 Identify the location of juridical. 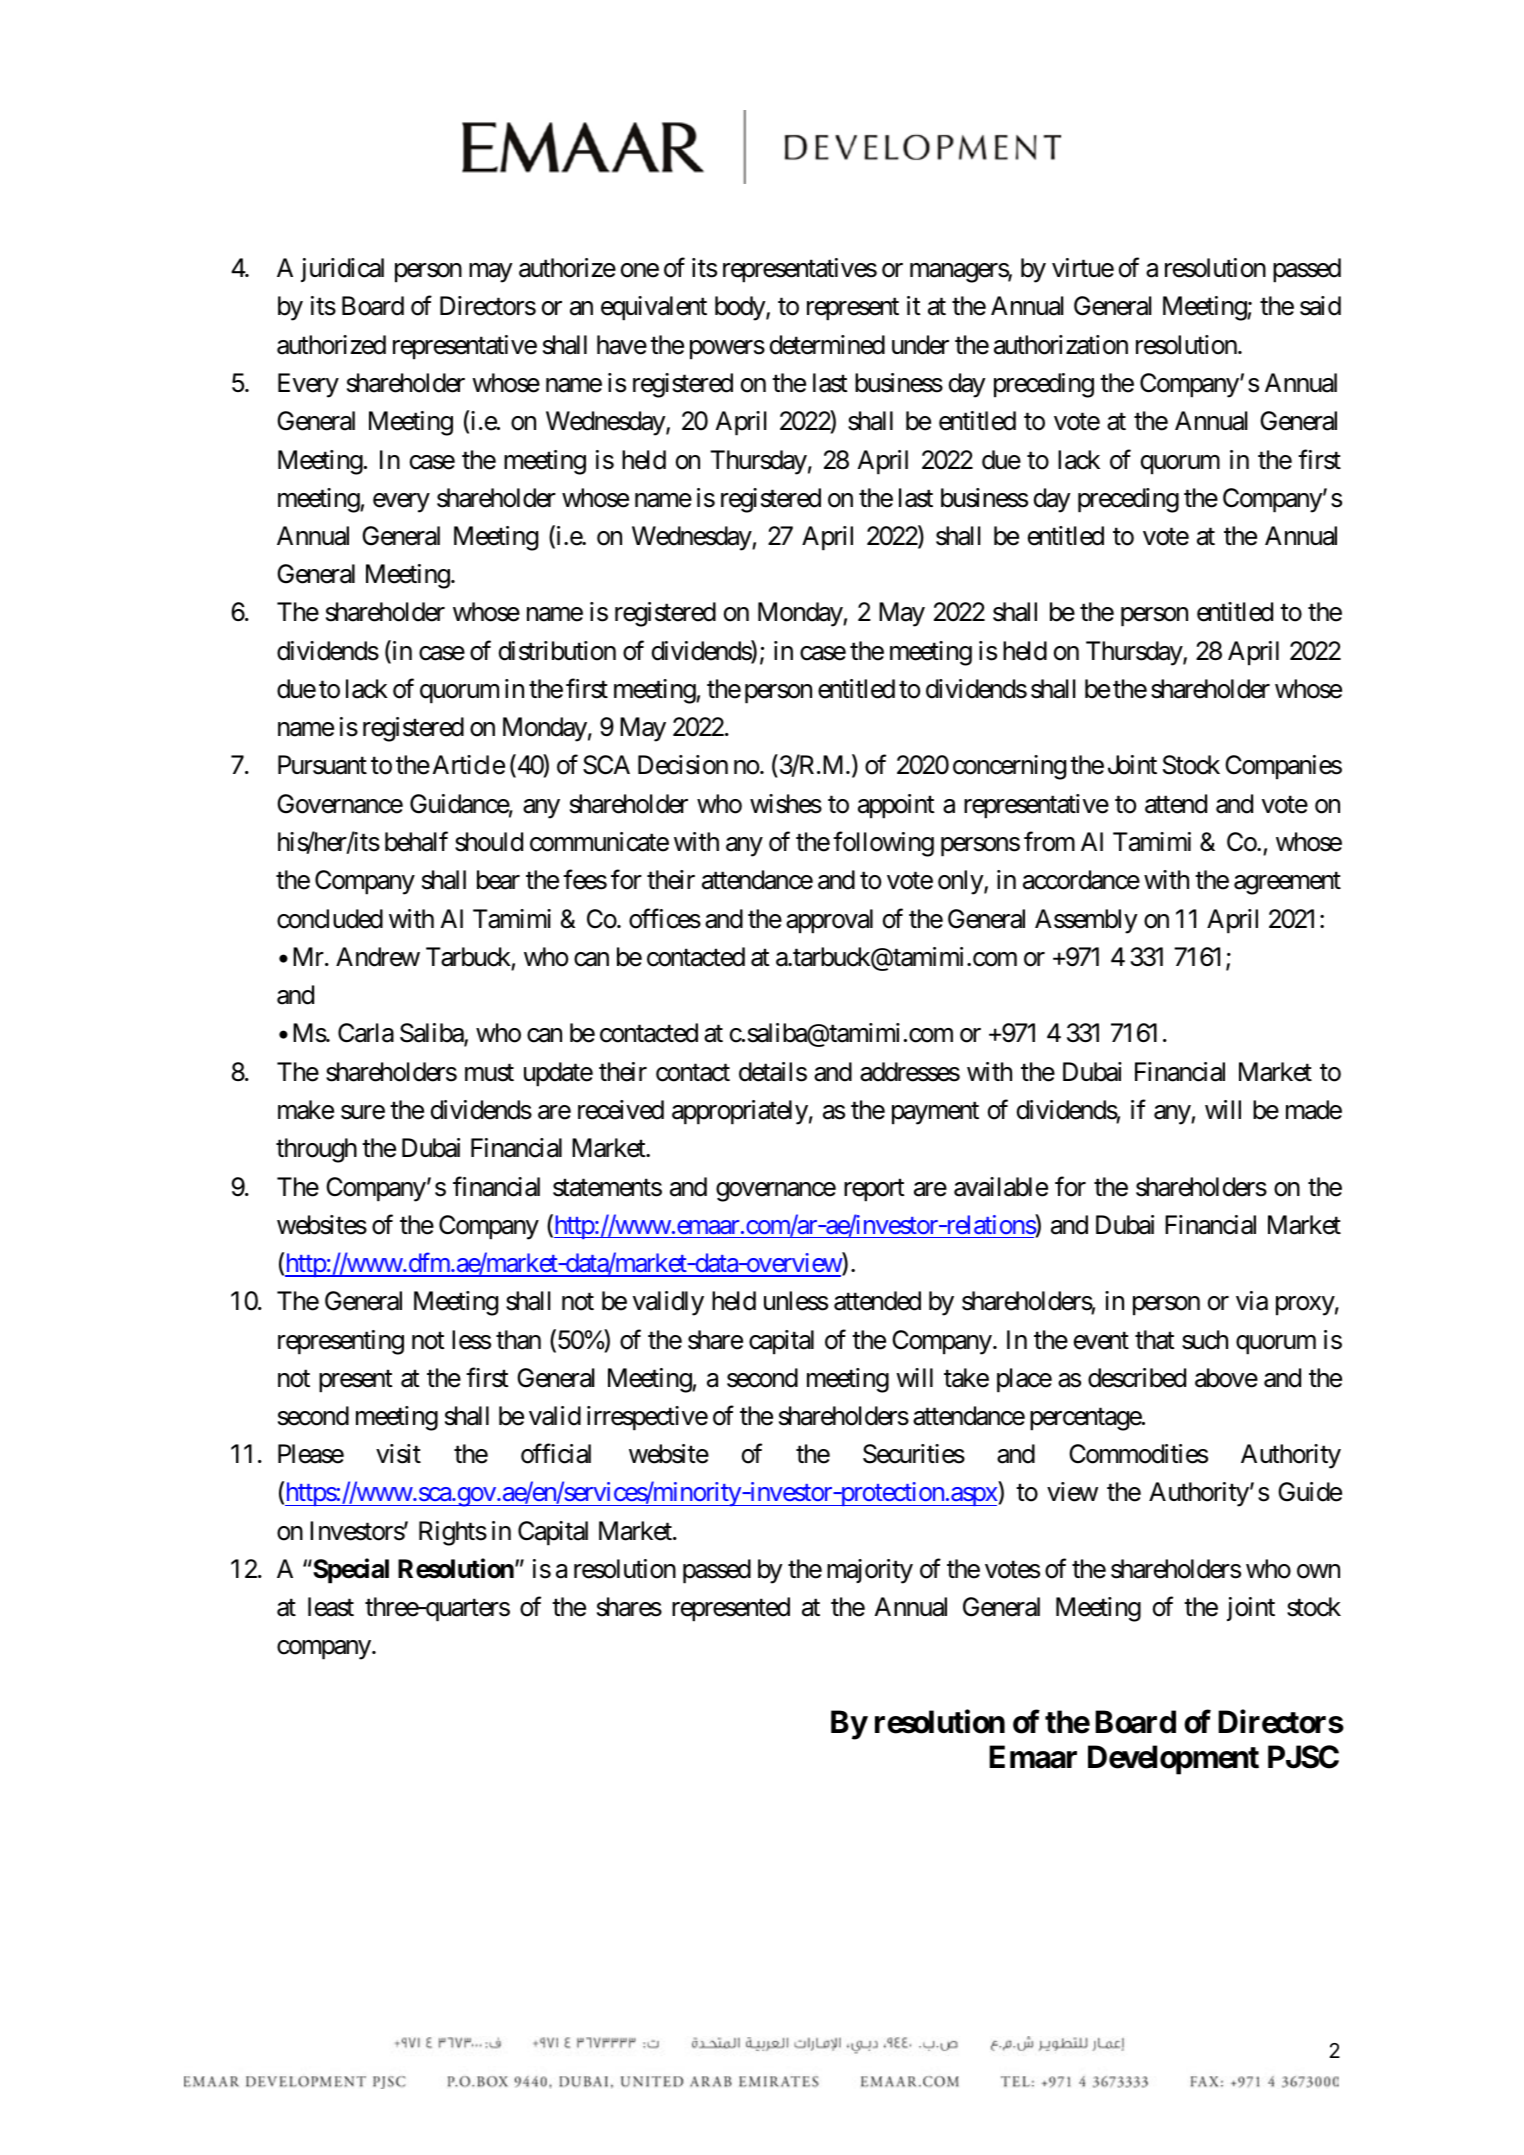
(342, 270).
